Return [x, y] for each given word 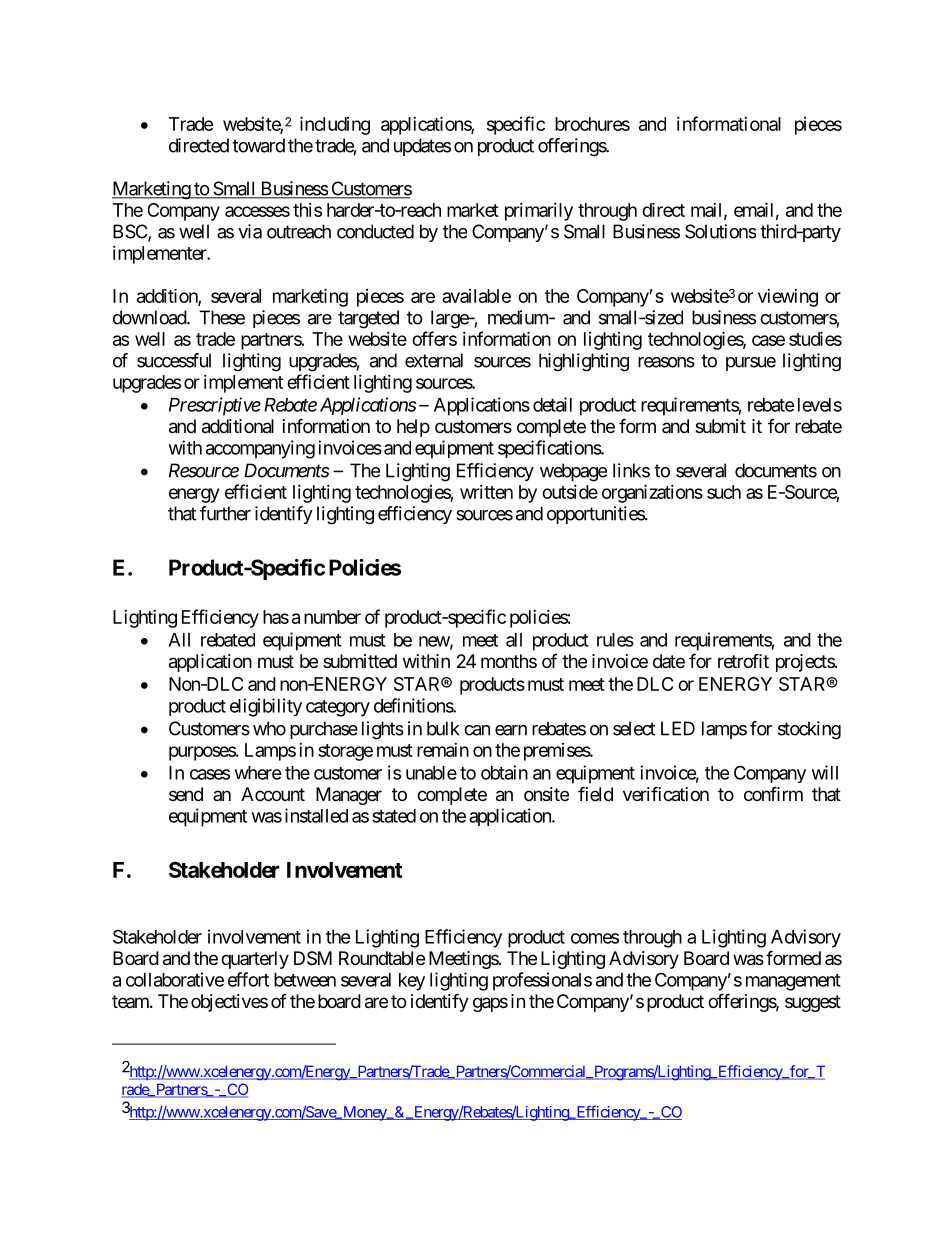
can [477, 730]
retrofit [743, 660]
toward [258, 145]
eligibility [266, 707]
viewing [788, 298]
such [724, 492]
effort [248, 979]
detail [552, 404]
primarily [539, 212]
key [412, 982]
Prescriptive [215, 406]
